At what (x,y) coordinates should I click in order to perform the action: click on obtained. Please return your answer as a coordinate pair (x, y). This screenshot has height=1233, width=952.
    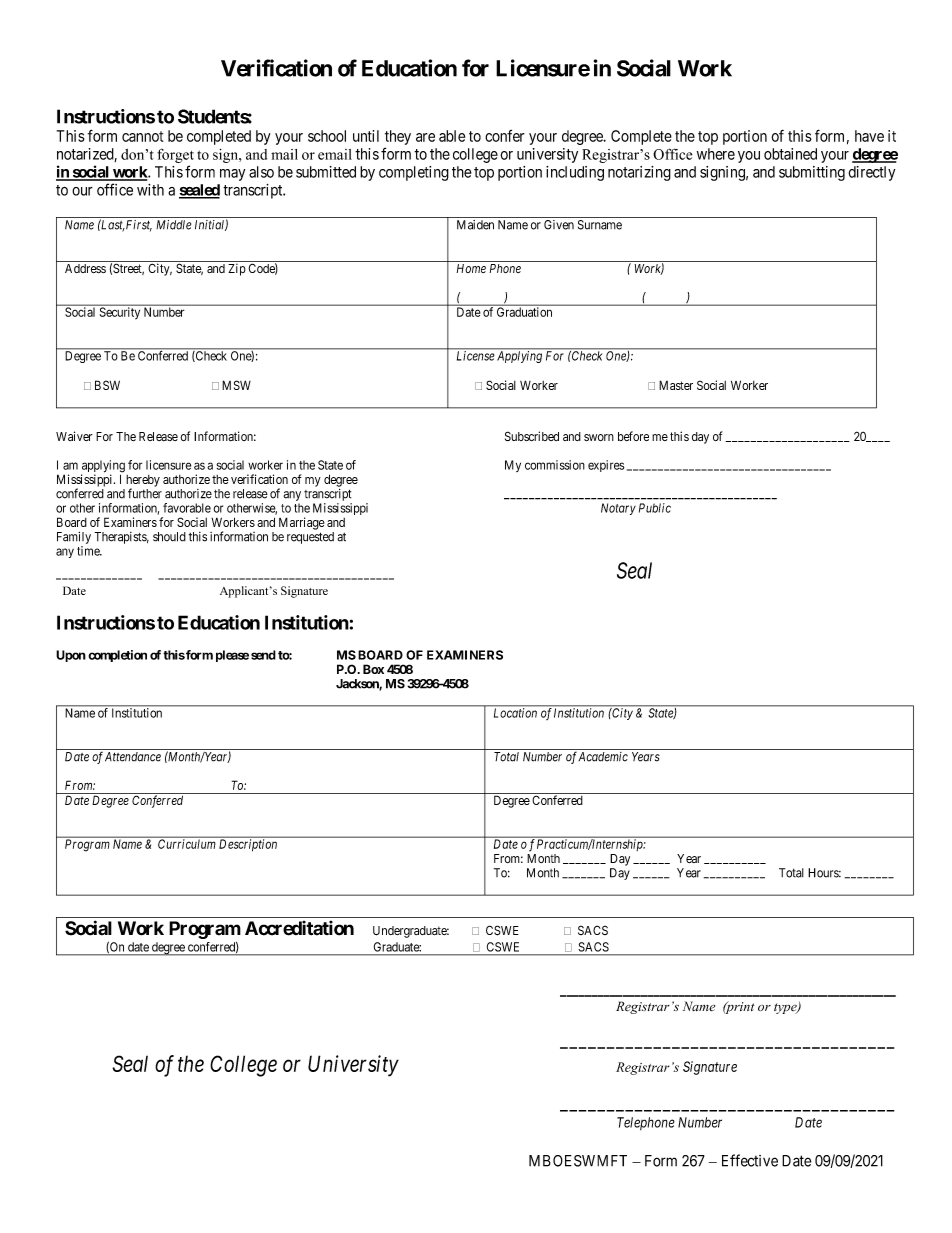
    Looking at the image, I should click on (790, 154).
